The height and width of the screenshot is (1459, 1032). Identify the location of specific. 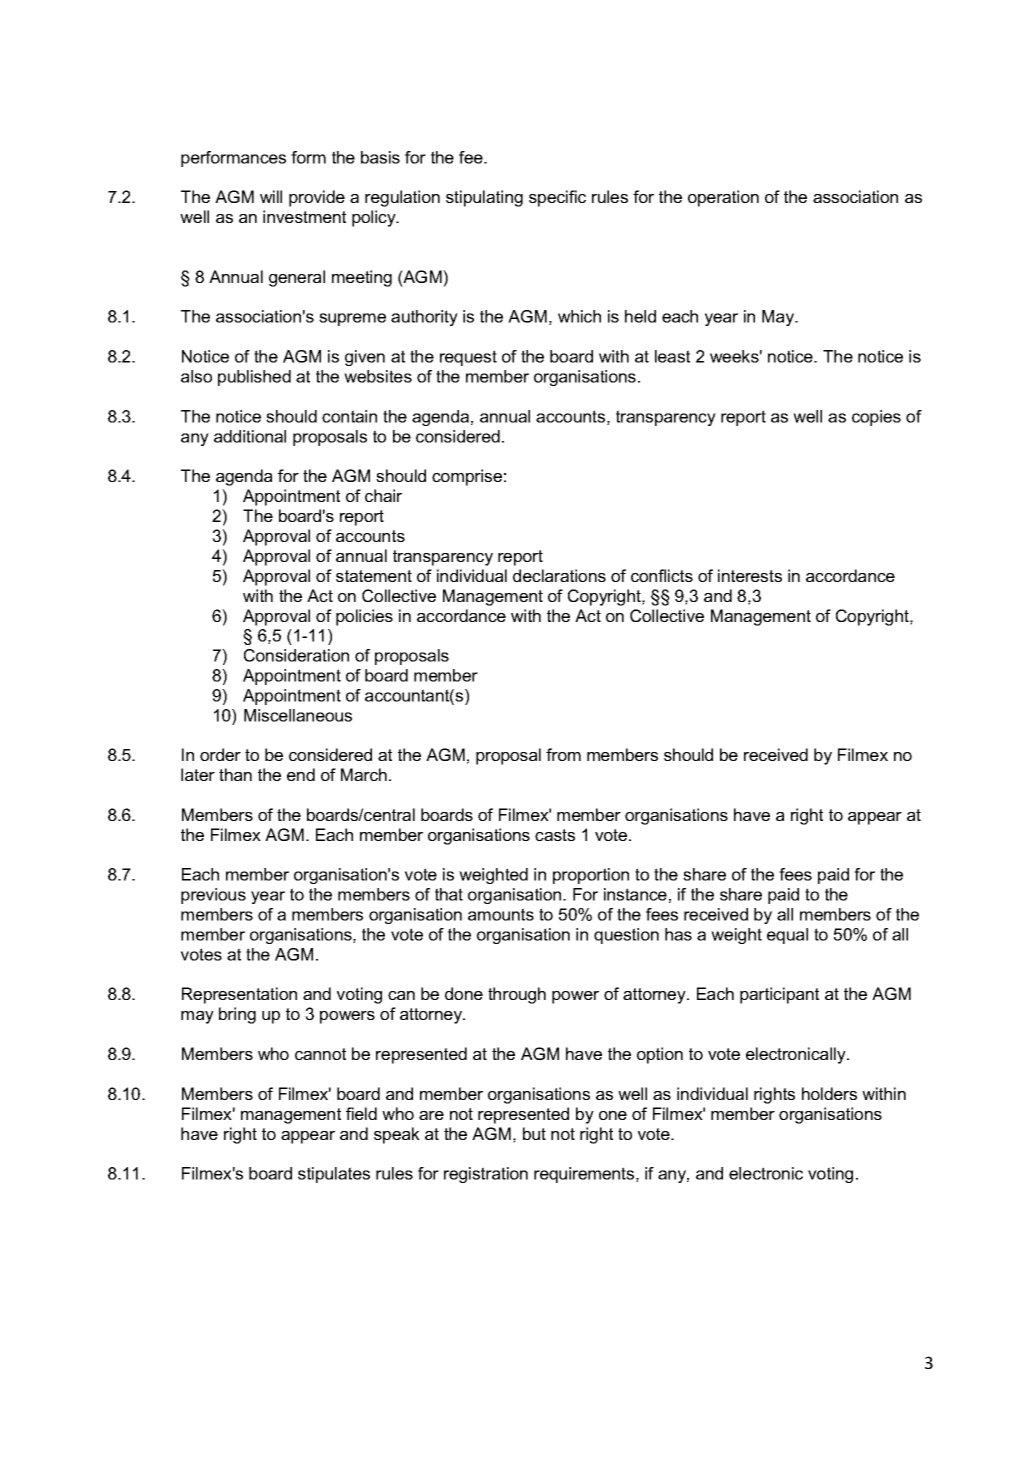
(557, 198).
